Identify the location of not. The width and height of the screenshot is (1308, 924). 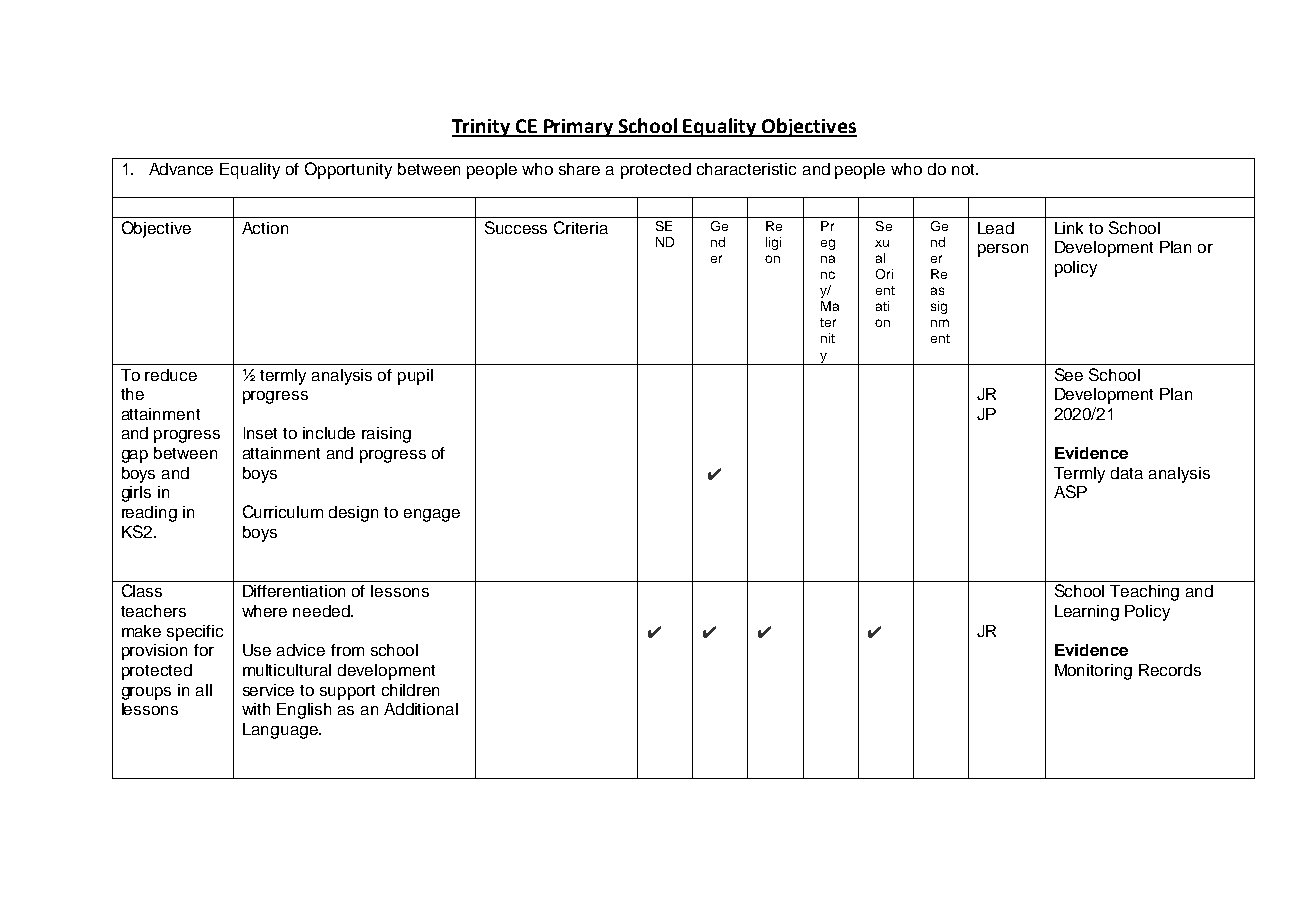
(964, 169).
